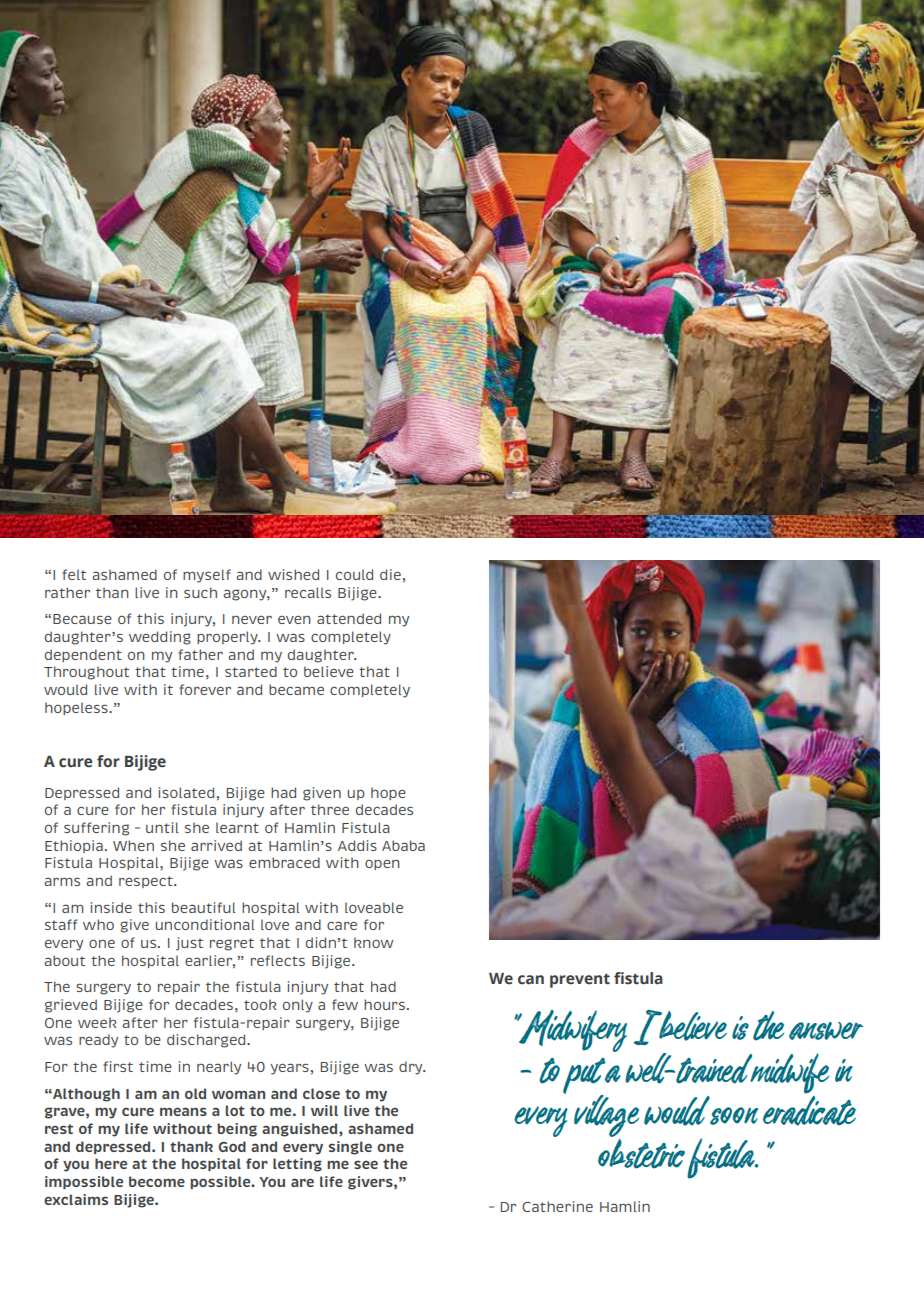 The image size is (924, 1308). What do you see at coordinates (157, 1181) in the image?
I see `become` at bounding box center [157, 1181].
